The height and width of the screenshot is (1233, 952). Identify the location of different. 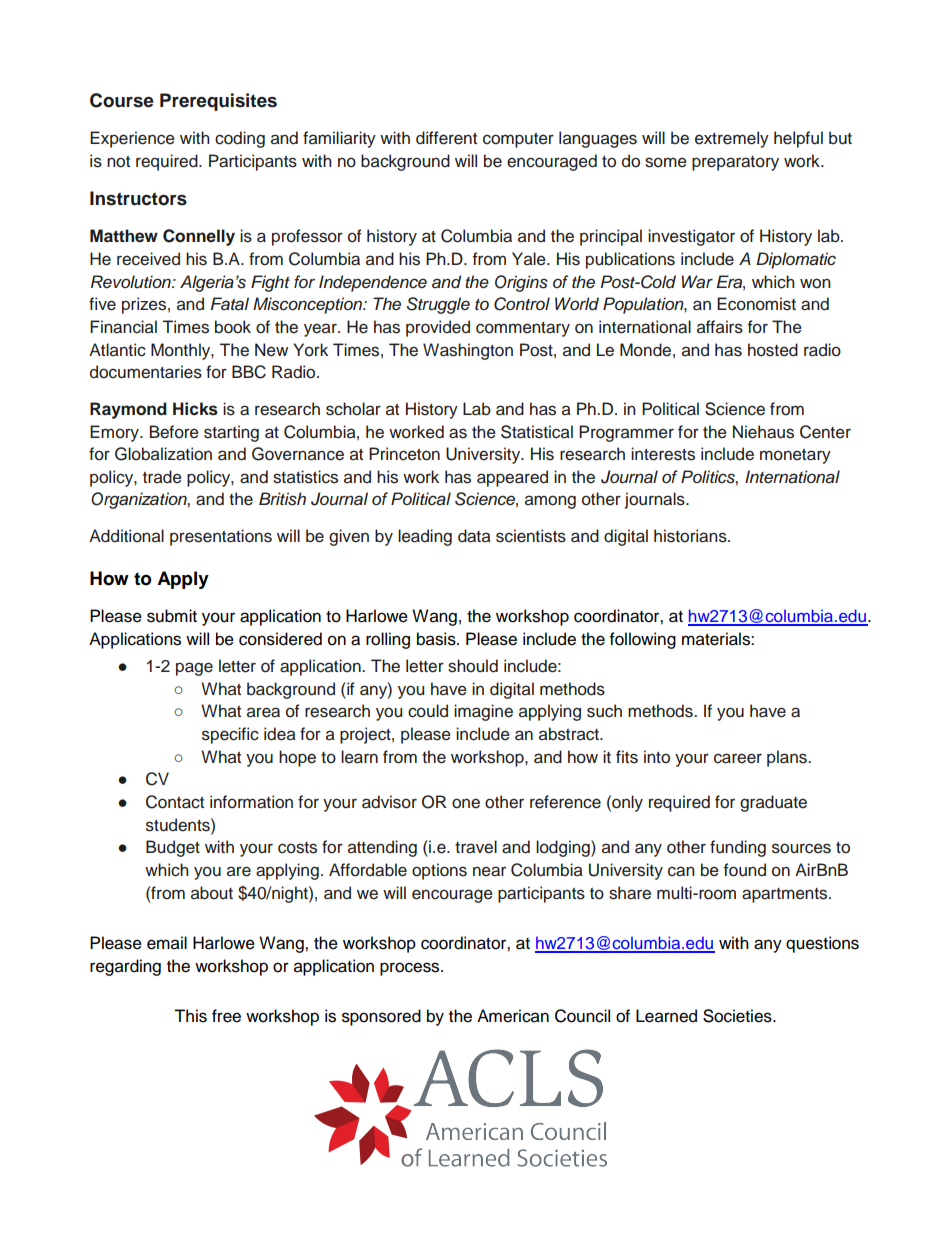
(446, 138).
